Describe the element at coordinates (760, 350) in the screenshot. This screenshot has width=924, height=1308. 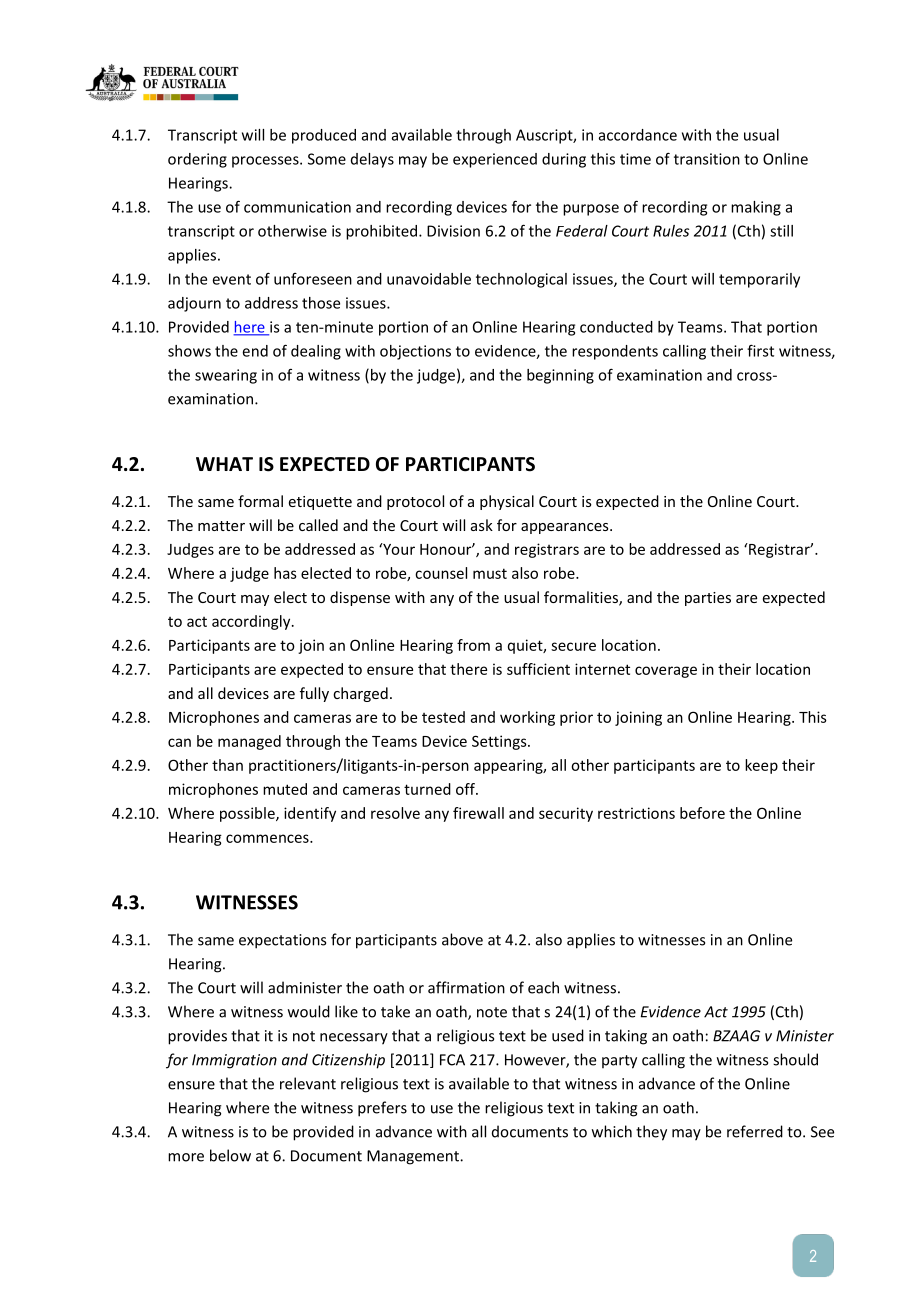
I see `first` at that location.
